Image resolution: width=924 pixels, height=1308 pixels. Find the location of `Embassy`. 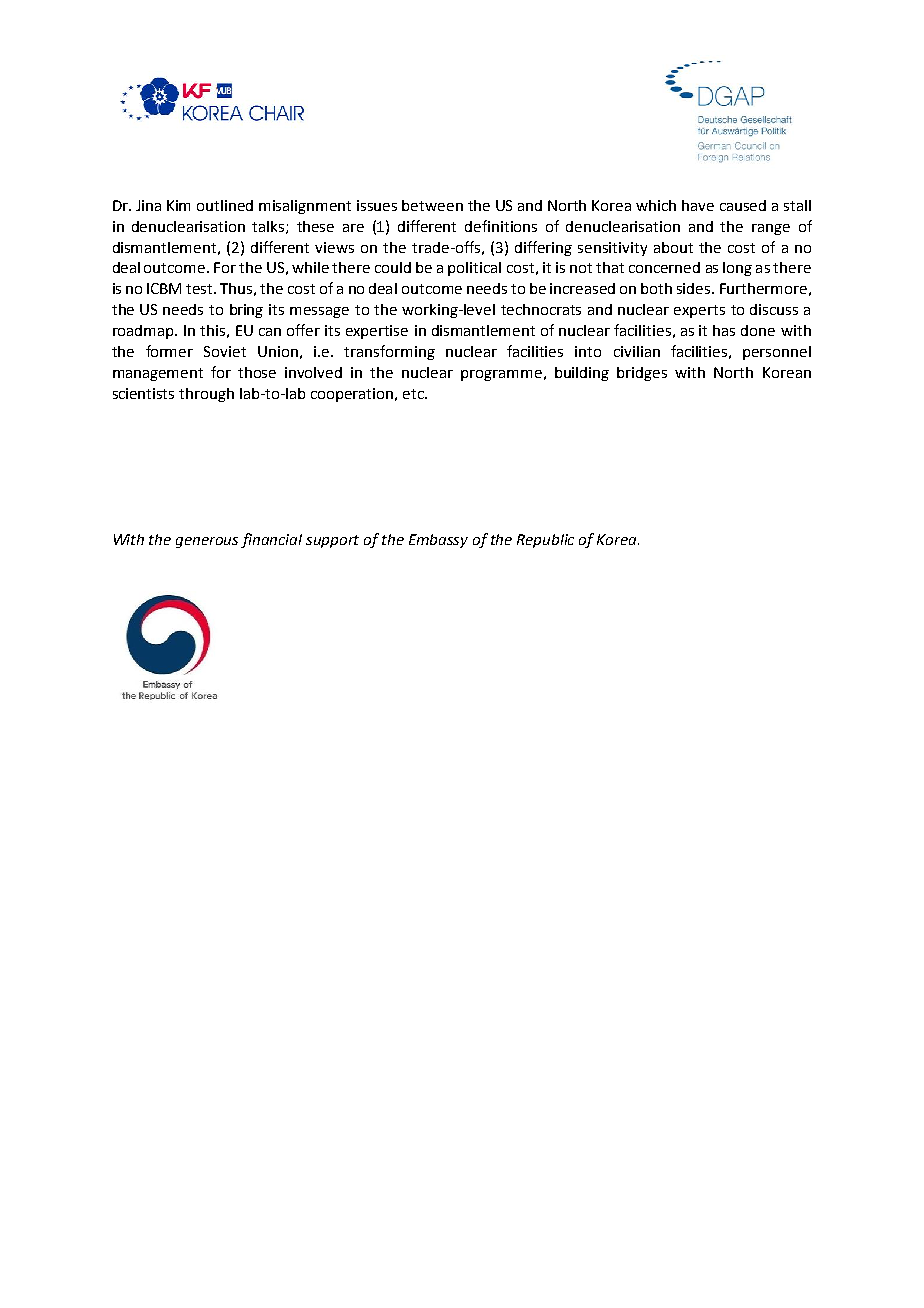

Embassy is located at coordinates (438, 541).
